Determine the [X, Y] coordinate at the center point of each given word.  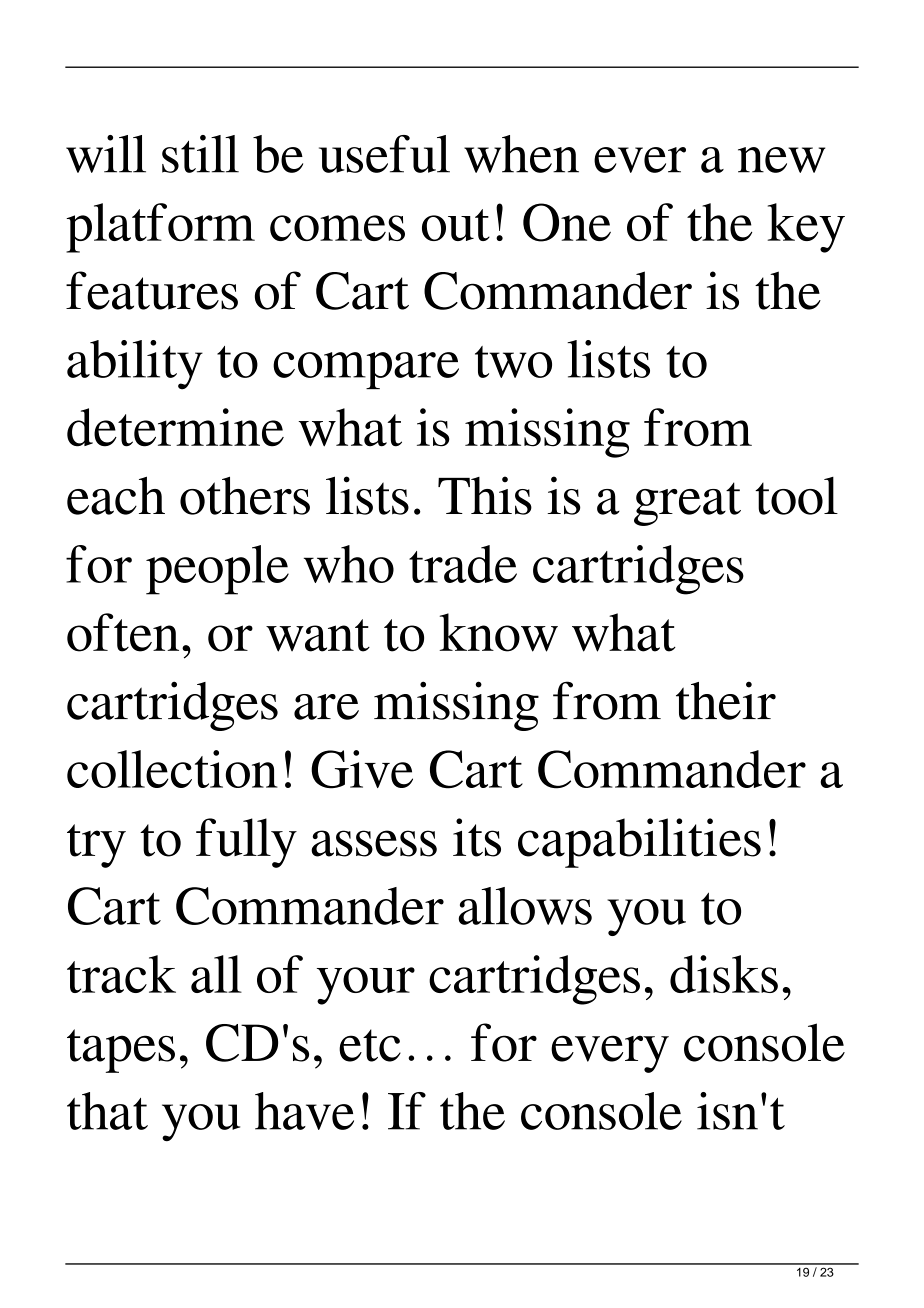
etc [370, 1045]
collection [172, 769]
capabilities [639, 843]
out [456, 225]
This [485, 495]
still [200, 154]
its [477, 837]
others [245, 495]
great [687, 504]
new [781, 160]
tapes [121, 1051]
